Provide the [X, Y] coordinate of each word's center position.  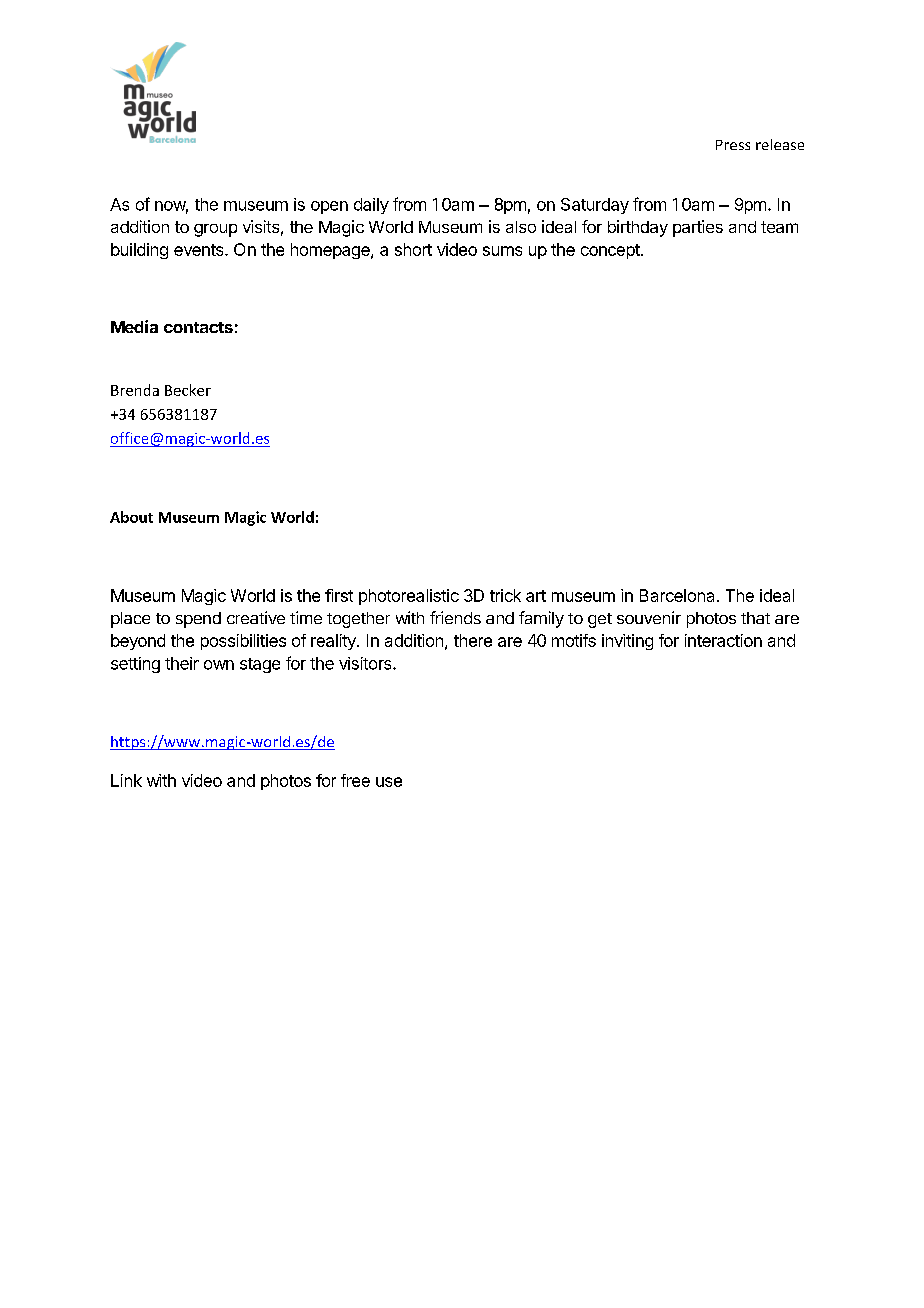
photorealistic [409, 597]
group [215, 230]
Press [733, 145]
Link [126, 780]
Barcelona [677, 595]
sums [502, 251]
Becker [188, 390]
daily [371, 206]
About [131, 517]
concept [611, 251]
